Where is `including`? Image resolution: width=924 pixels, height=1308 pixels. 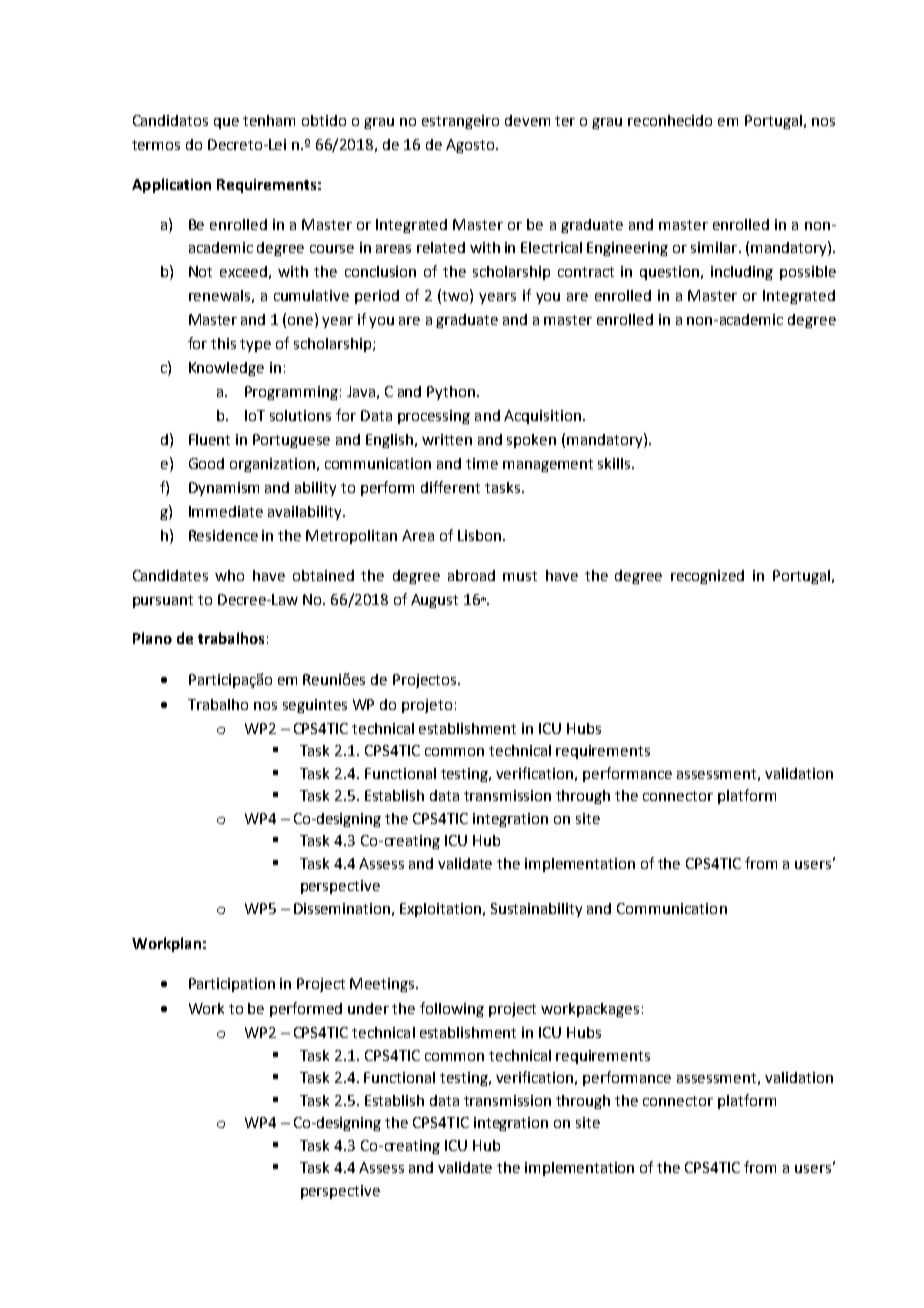 including is located at coordinates (742, 273).
